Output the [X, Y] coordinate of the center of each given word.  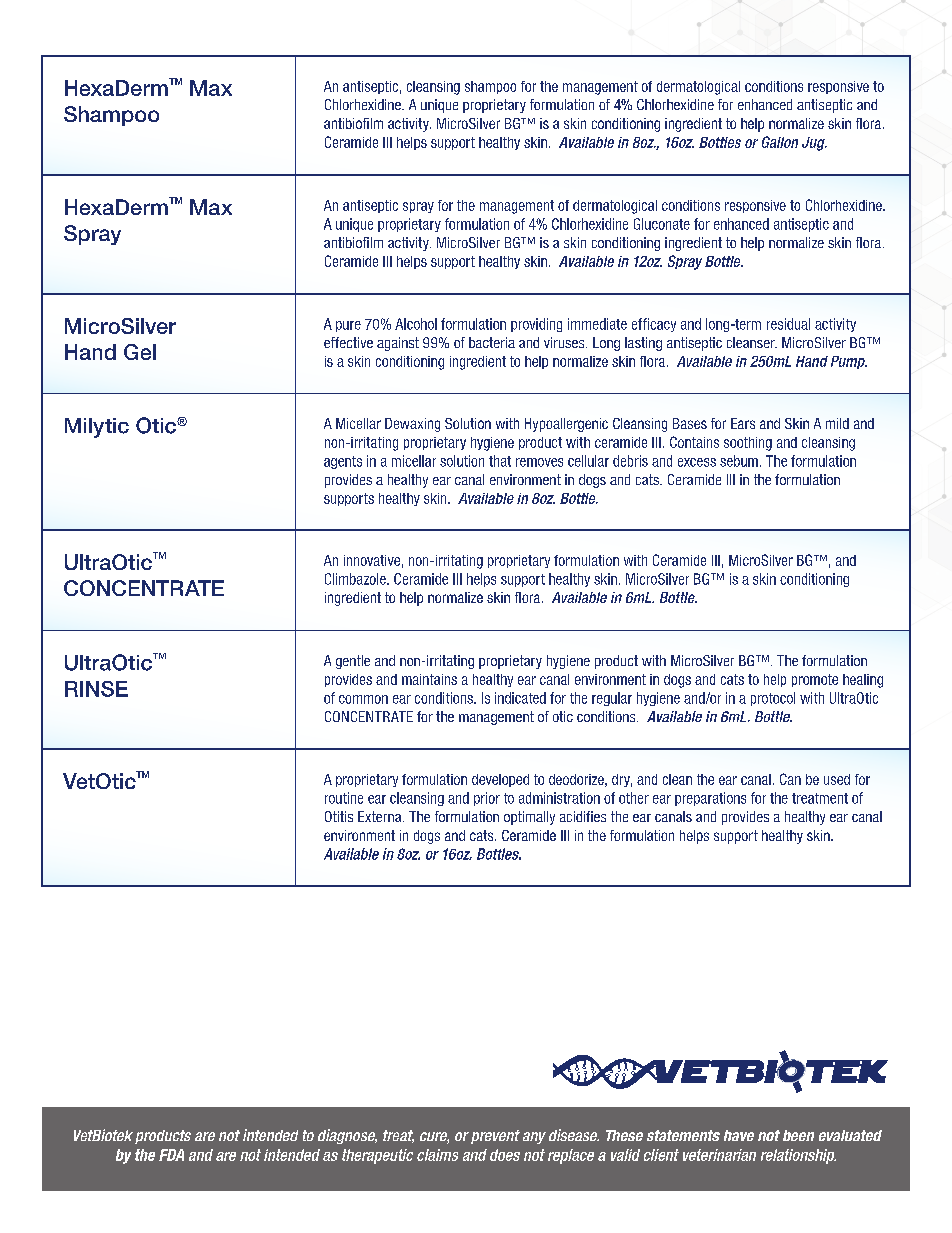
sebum [739, 461]
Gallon [780, 142]
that [500, 461]
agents [343, 462]
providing [536, 325]
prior [487, 799]
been [798, 1135]
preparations [710, 799]
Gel [140, 352]
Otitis [339, 816]
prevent [495, 1137]
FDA [171, 1155]
